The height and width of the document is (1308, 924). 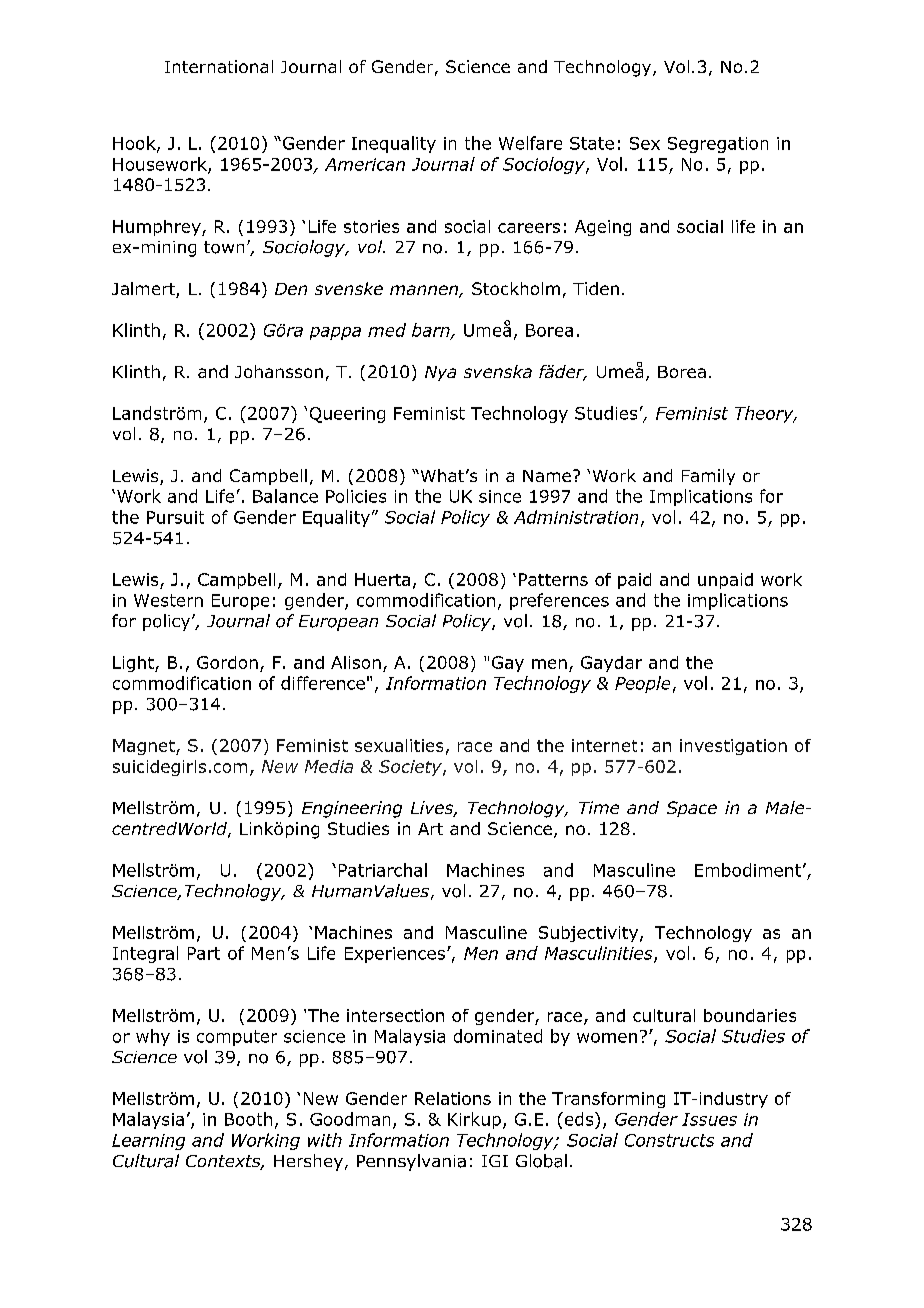 What do you see at coordinates (453, 1098) in the document?
I see `Relations` at bounding box center [453, 1098].
